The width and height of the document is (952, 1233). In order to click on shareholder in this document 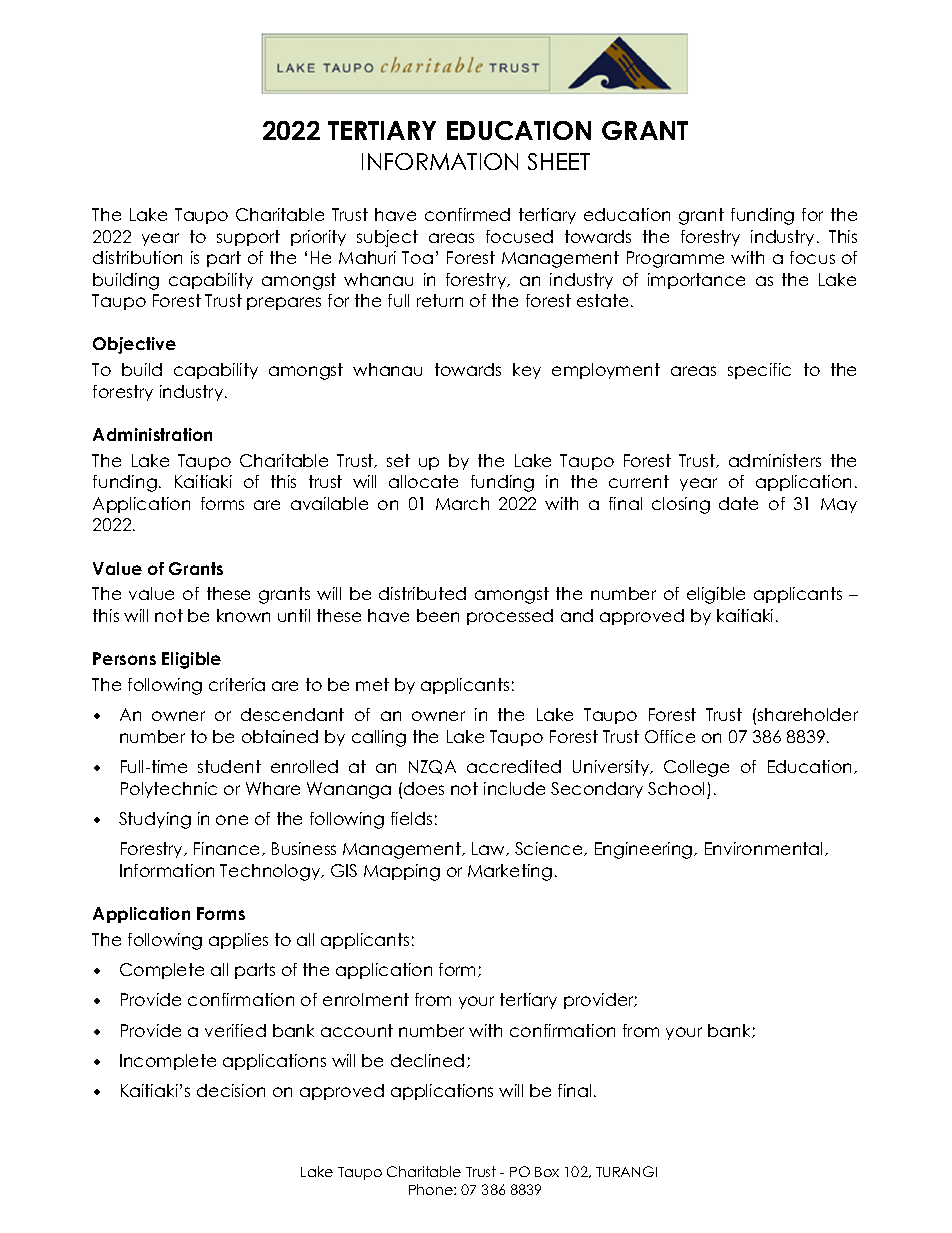, I will do `click(808, 714)`.
